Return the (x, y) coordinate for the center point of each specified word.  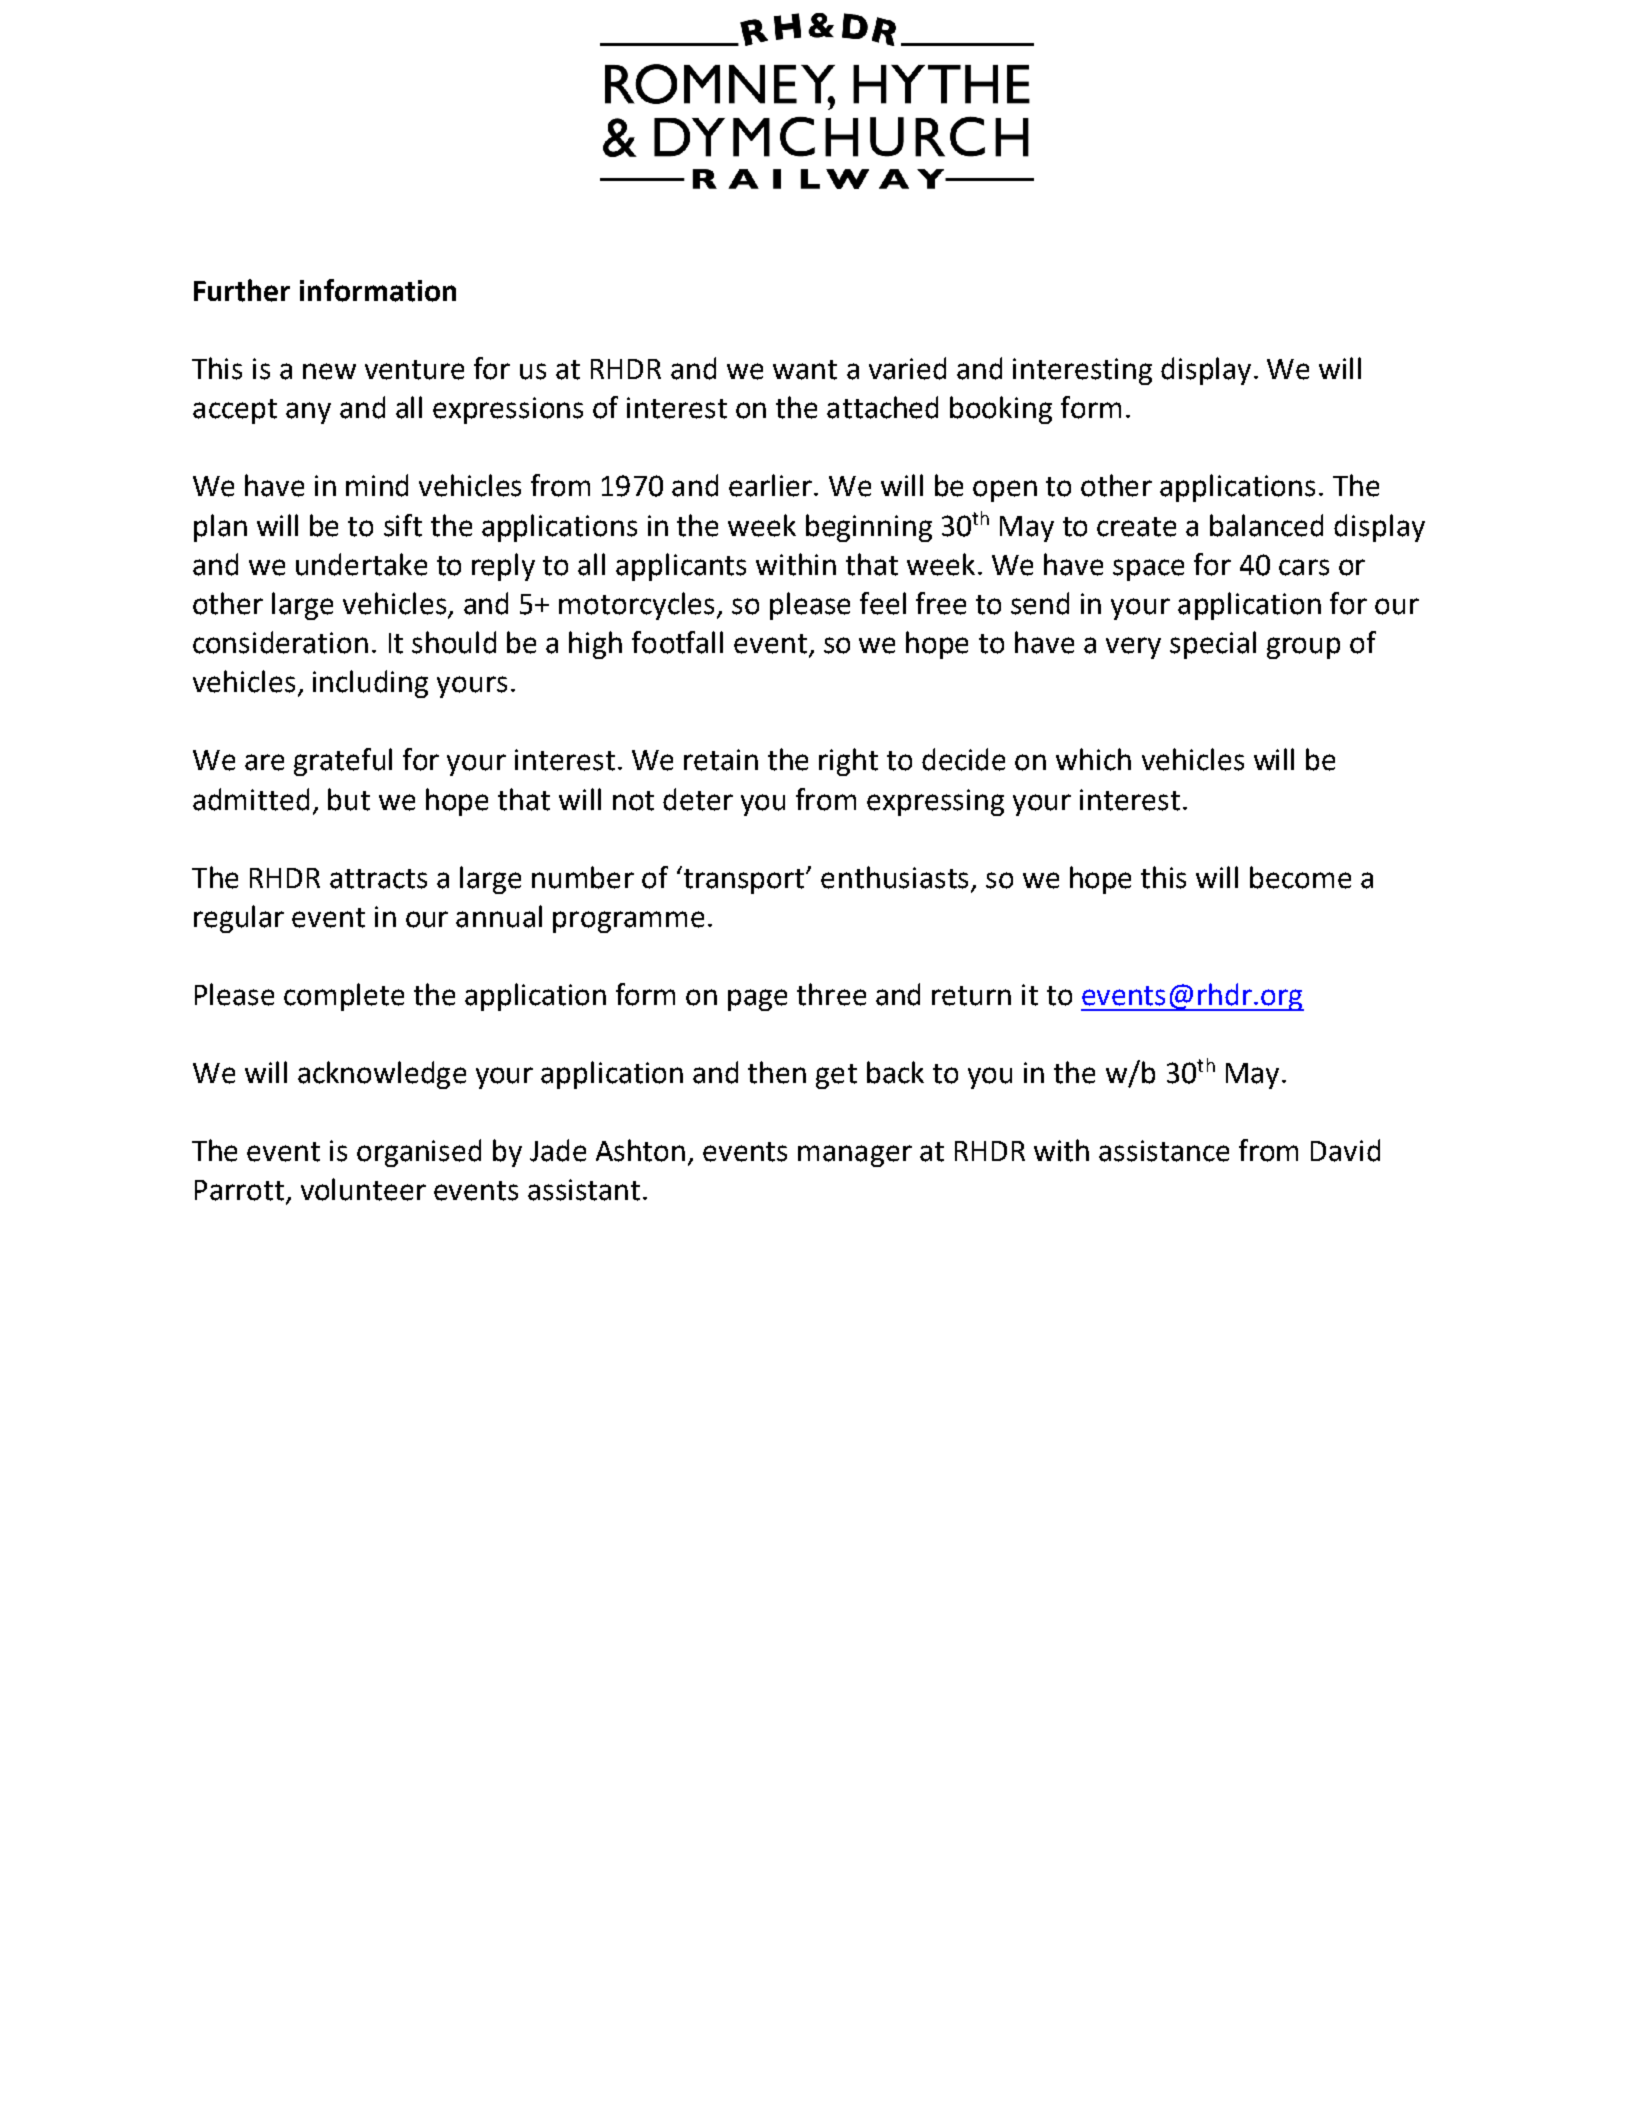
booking (1001, 410)
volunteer (363, 1189)
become (1300, 877)
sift (403, 525)
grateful (343, 762)
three (831, 994)
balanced (1266, 525)
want (805, 370)
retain (721, 760)
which (1093, 759)
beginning (869, 528)
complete (344, 997)
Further (242, 290)
